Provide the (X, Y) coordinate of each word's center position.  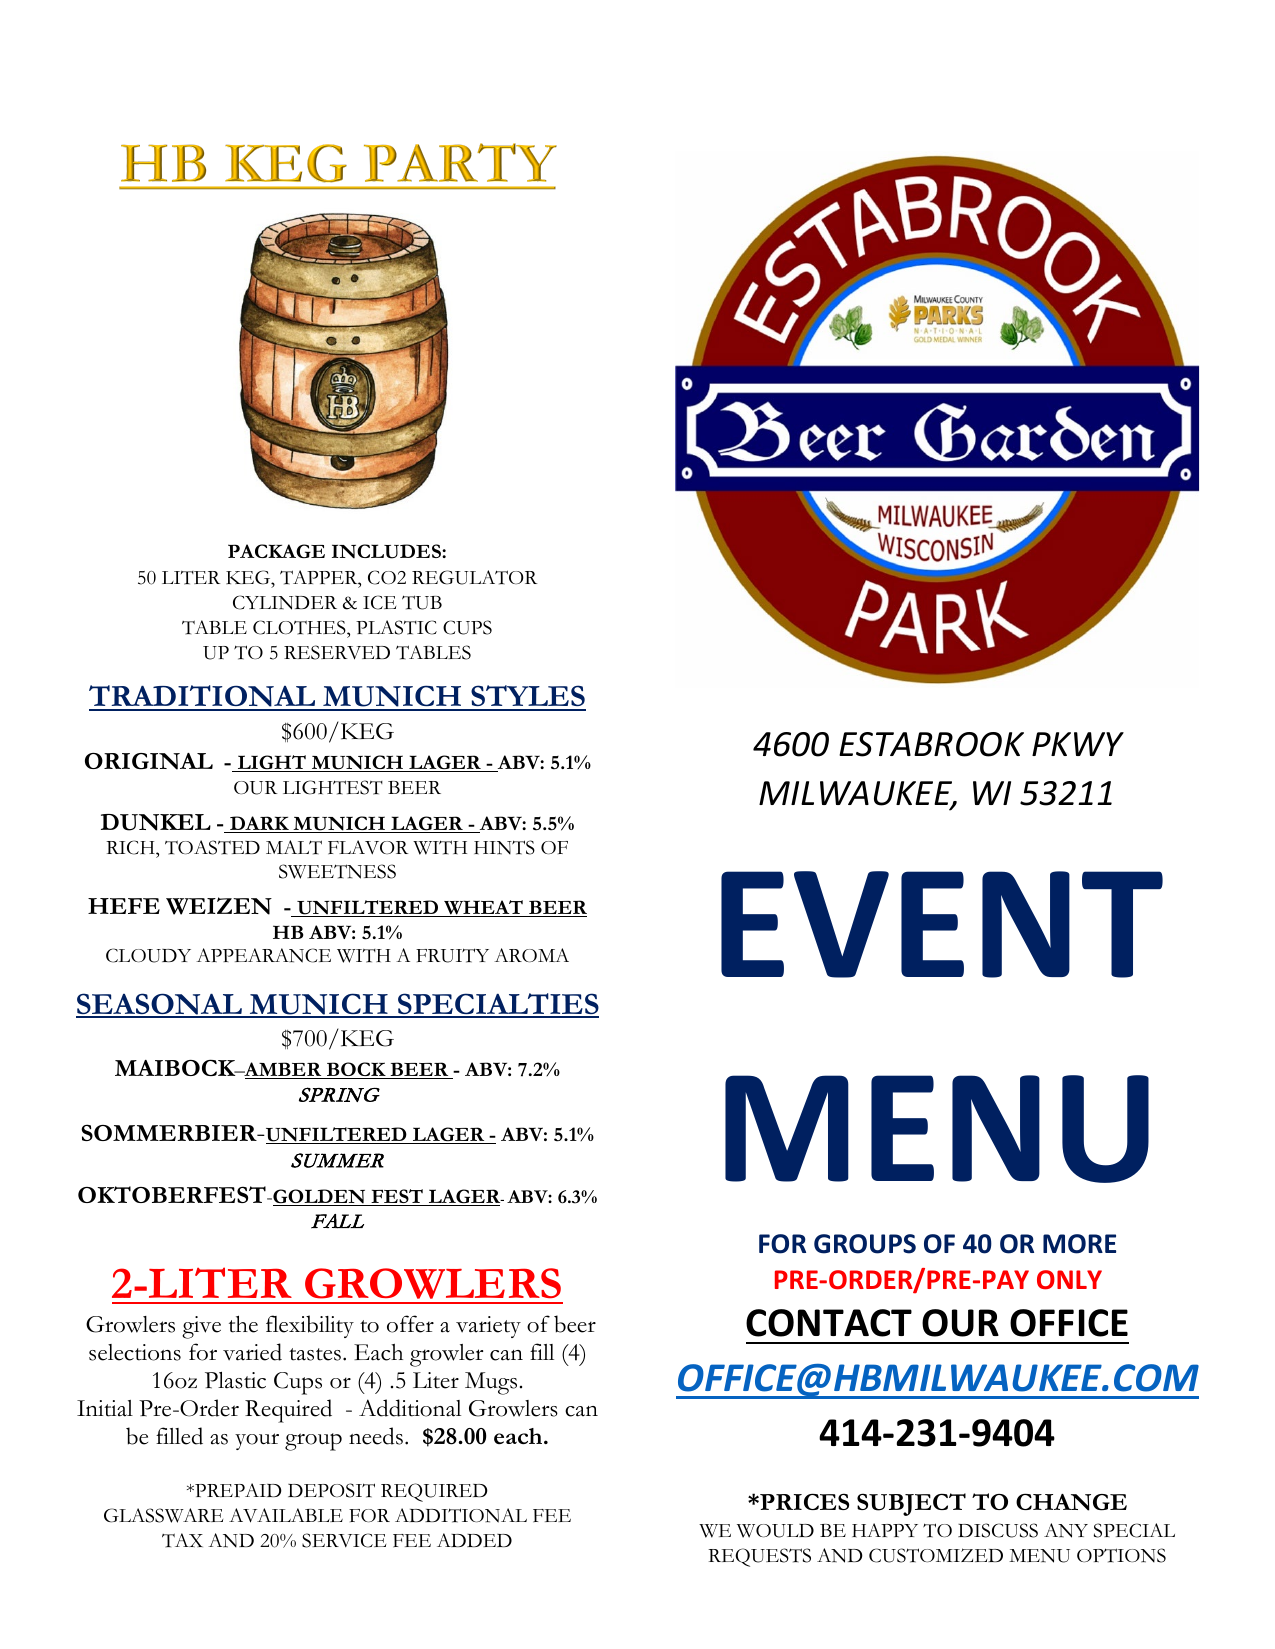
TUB (422, 602)
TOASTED (212, 847)
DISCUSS (998, 1530)
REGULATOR (474, 577)
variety (488, 1327)
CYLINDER (285, 602)
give (201, 1327)
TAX (182, 1540)
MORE (1079, 1244)
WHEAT (483, 908)
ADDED (474, 1540)
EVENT (942, 924)
